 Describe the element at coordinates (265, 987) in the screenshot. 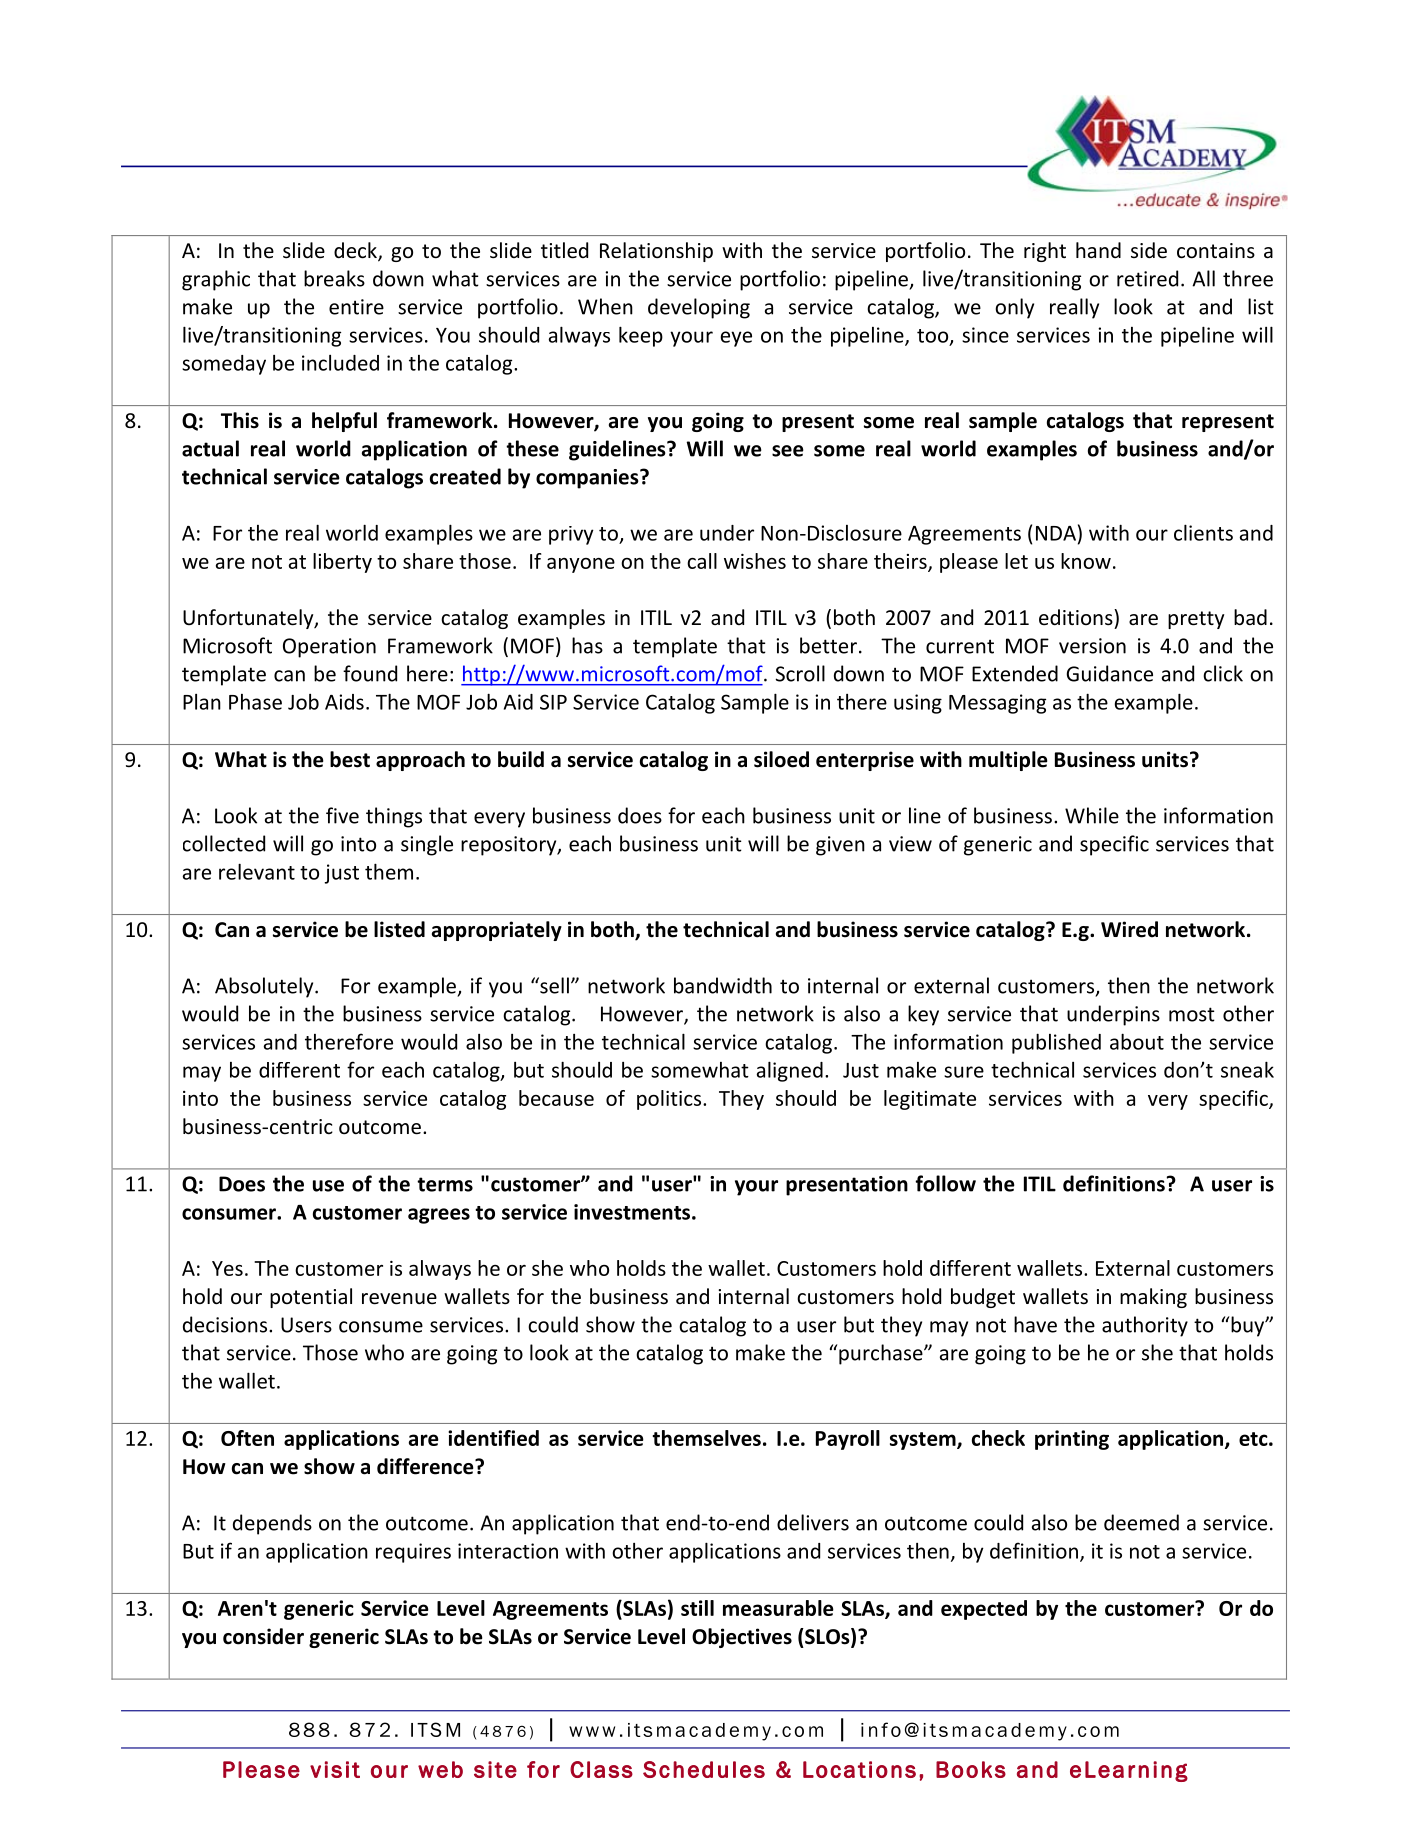

I see `Absolutely` at that location.
